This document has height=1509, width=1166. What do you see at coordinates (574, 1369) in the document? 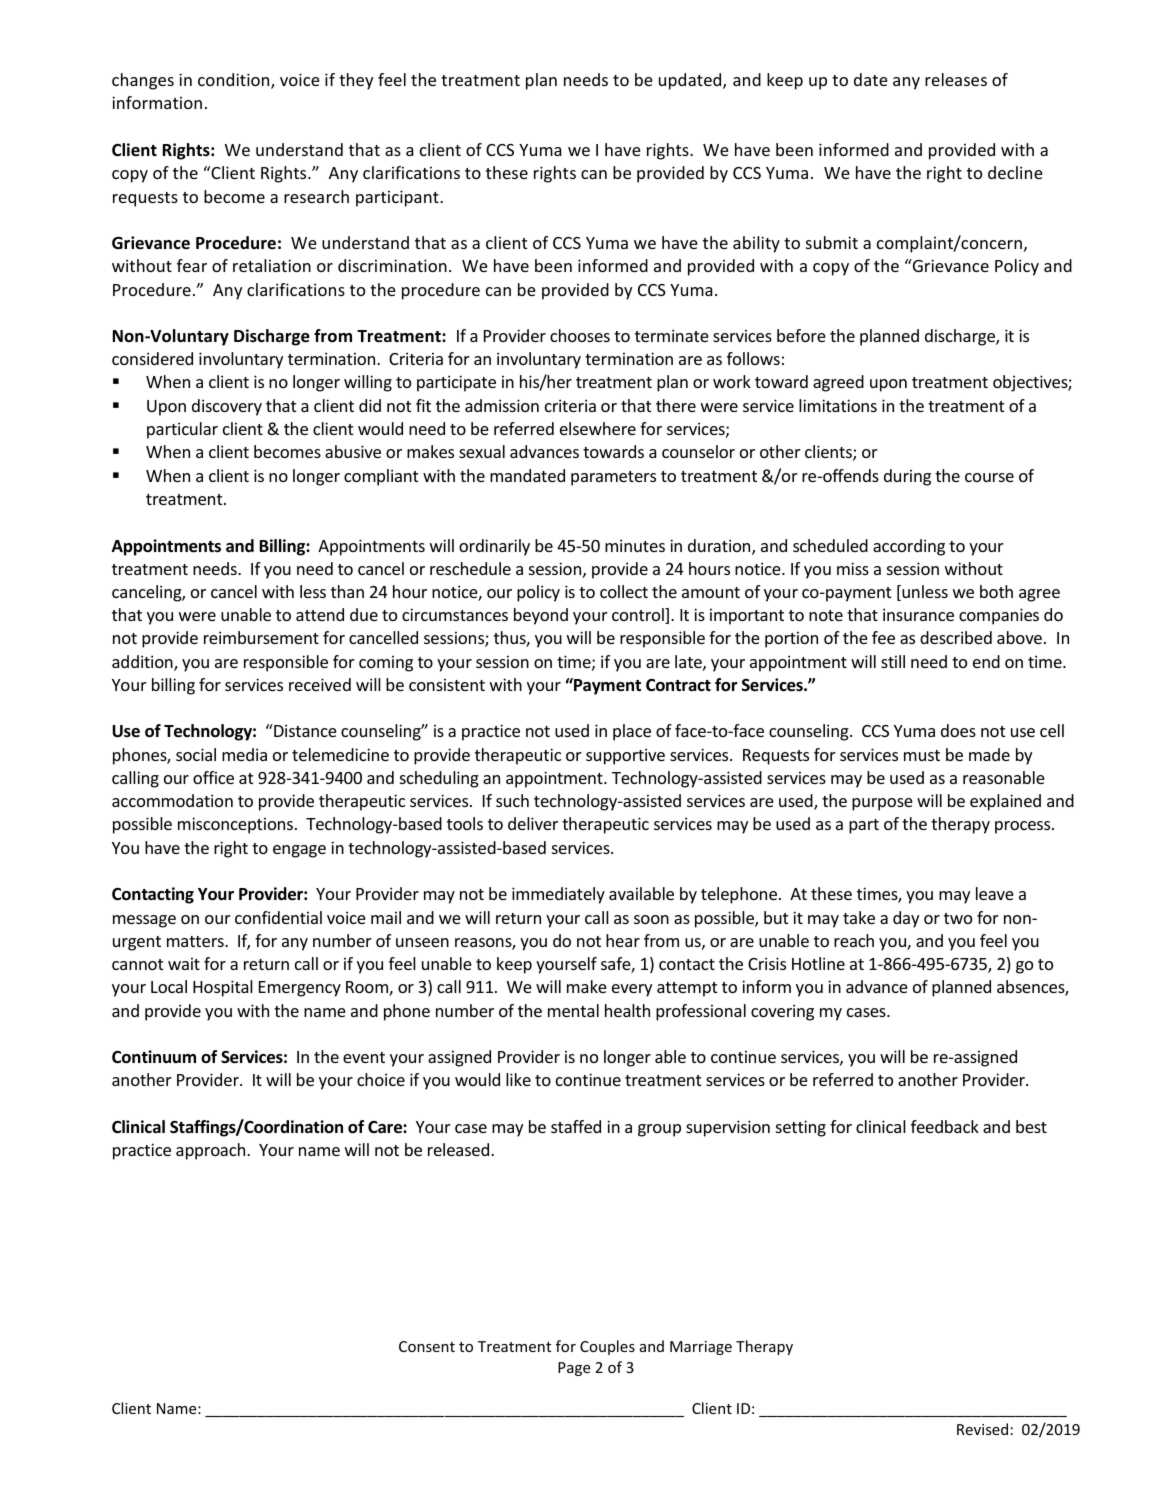
I see `Page` at bounding box center [574, 1369].
